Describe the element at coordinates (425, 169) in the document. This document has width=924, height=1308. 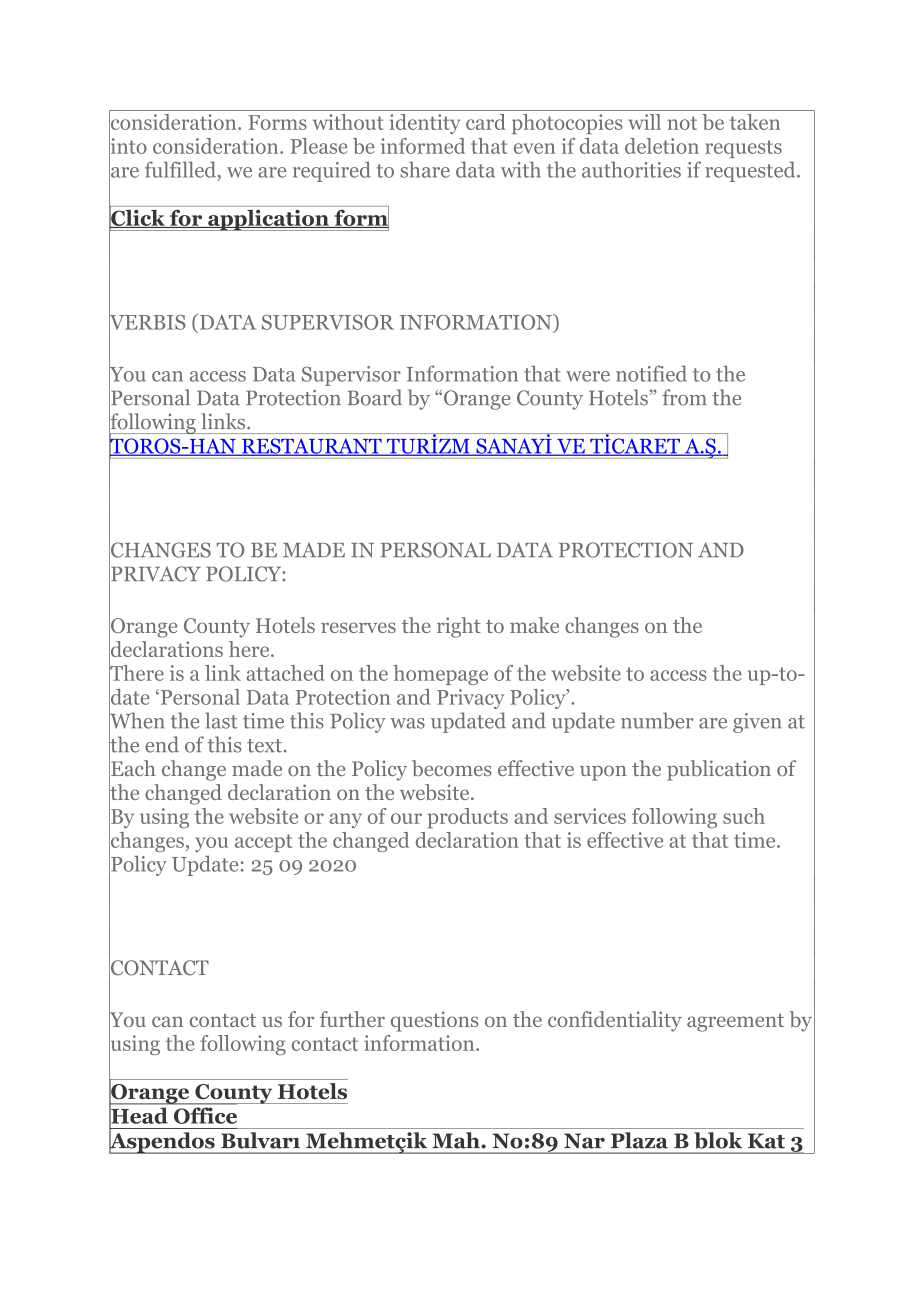
I see `share` at that location.
